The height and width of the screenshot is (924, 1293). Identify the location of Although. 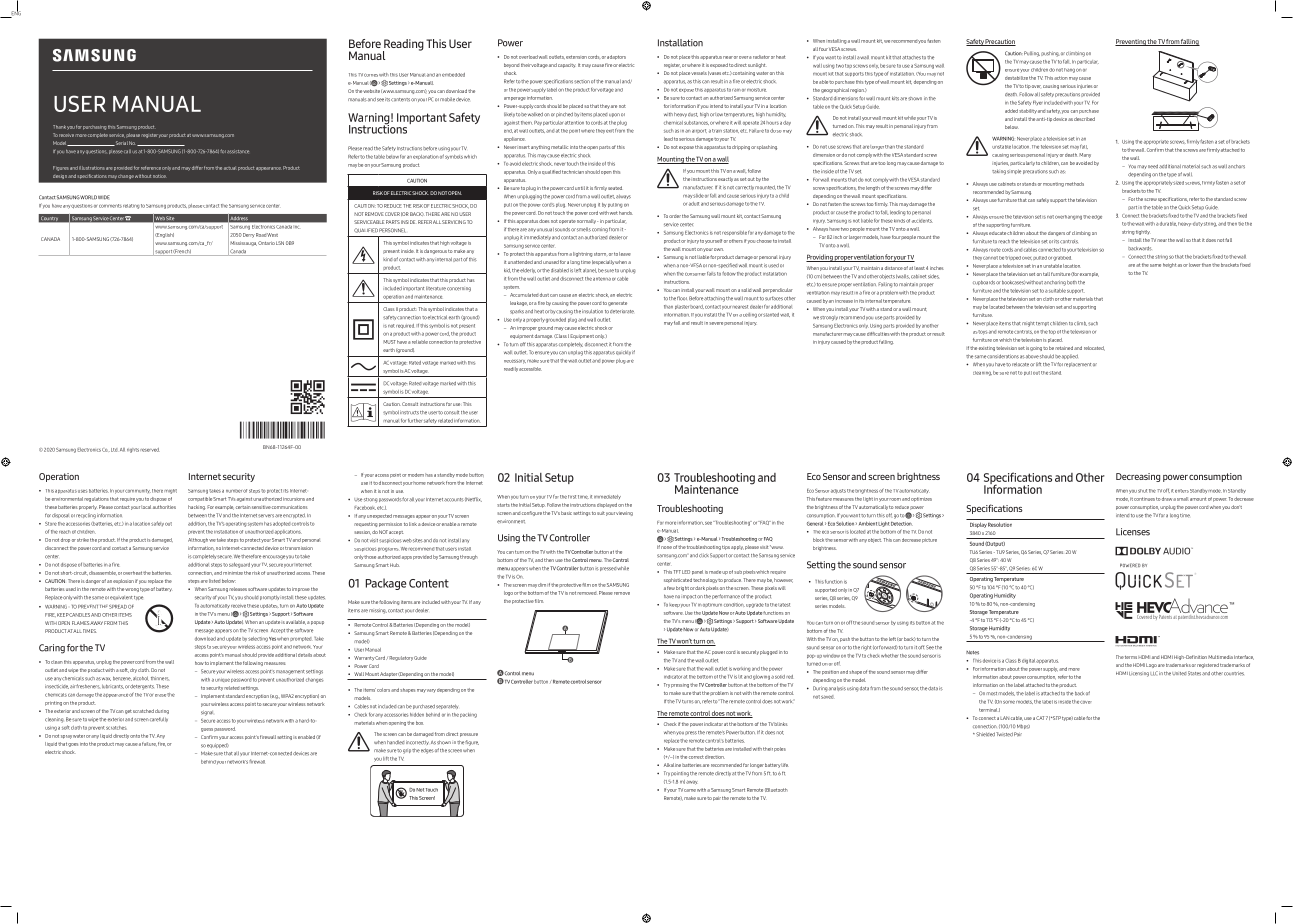
(198, 540).
